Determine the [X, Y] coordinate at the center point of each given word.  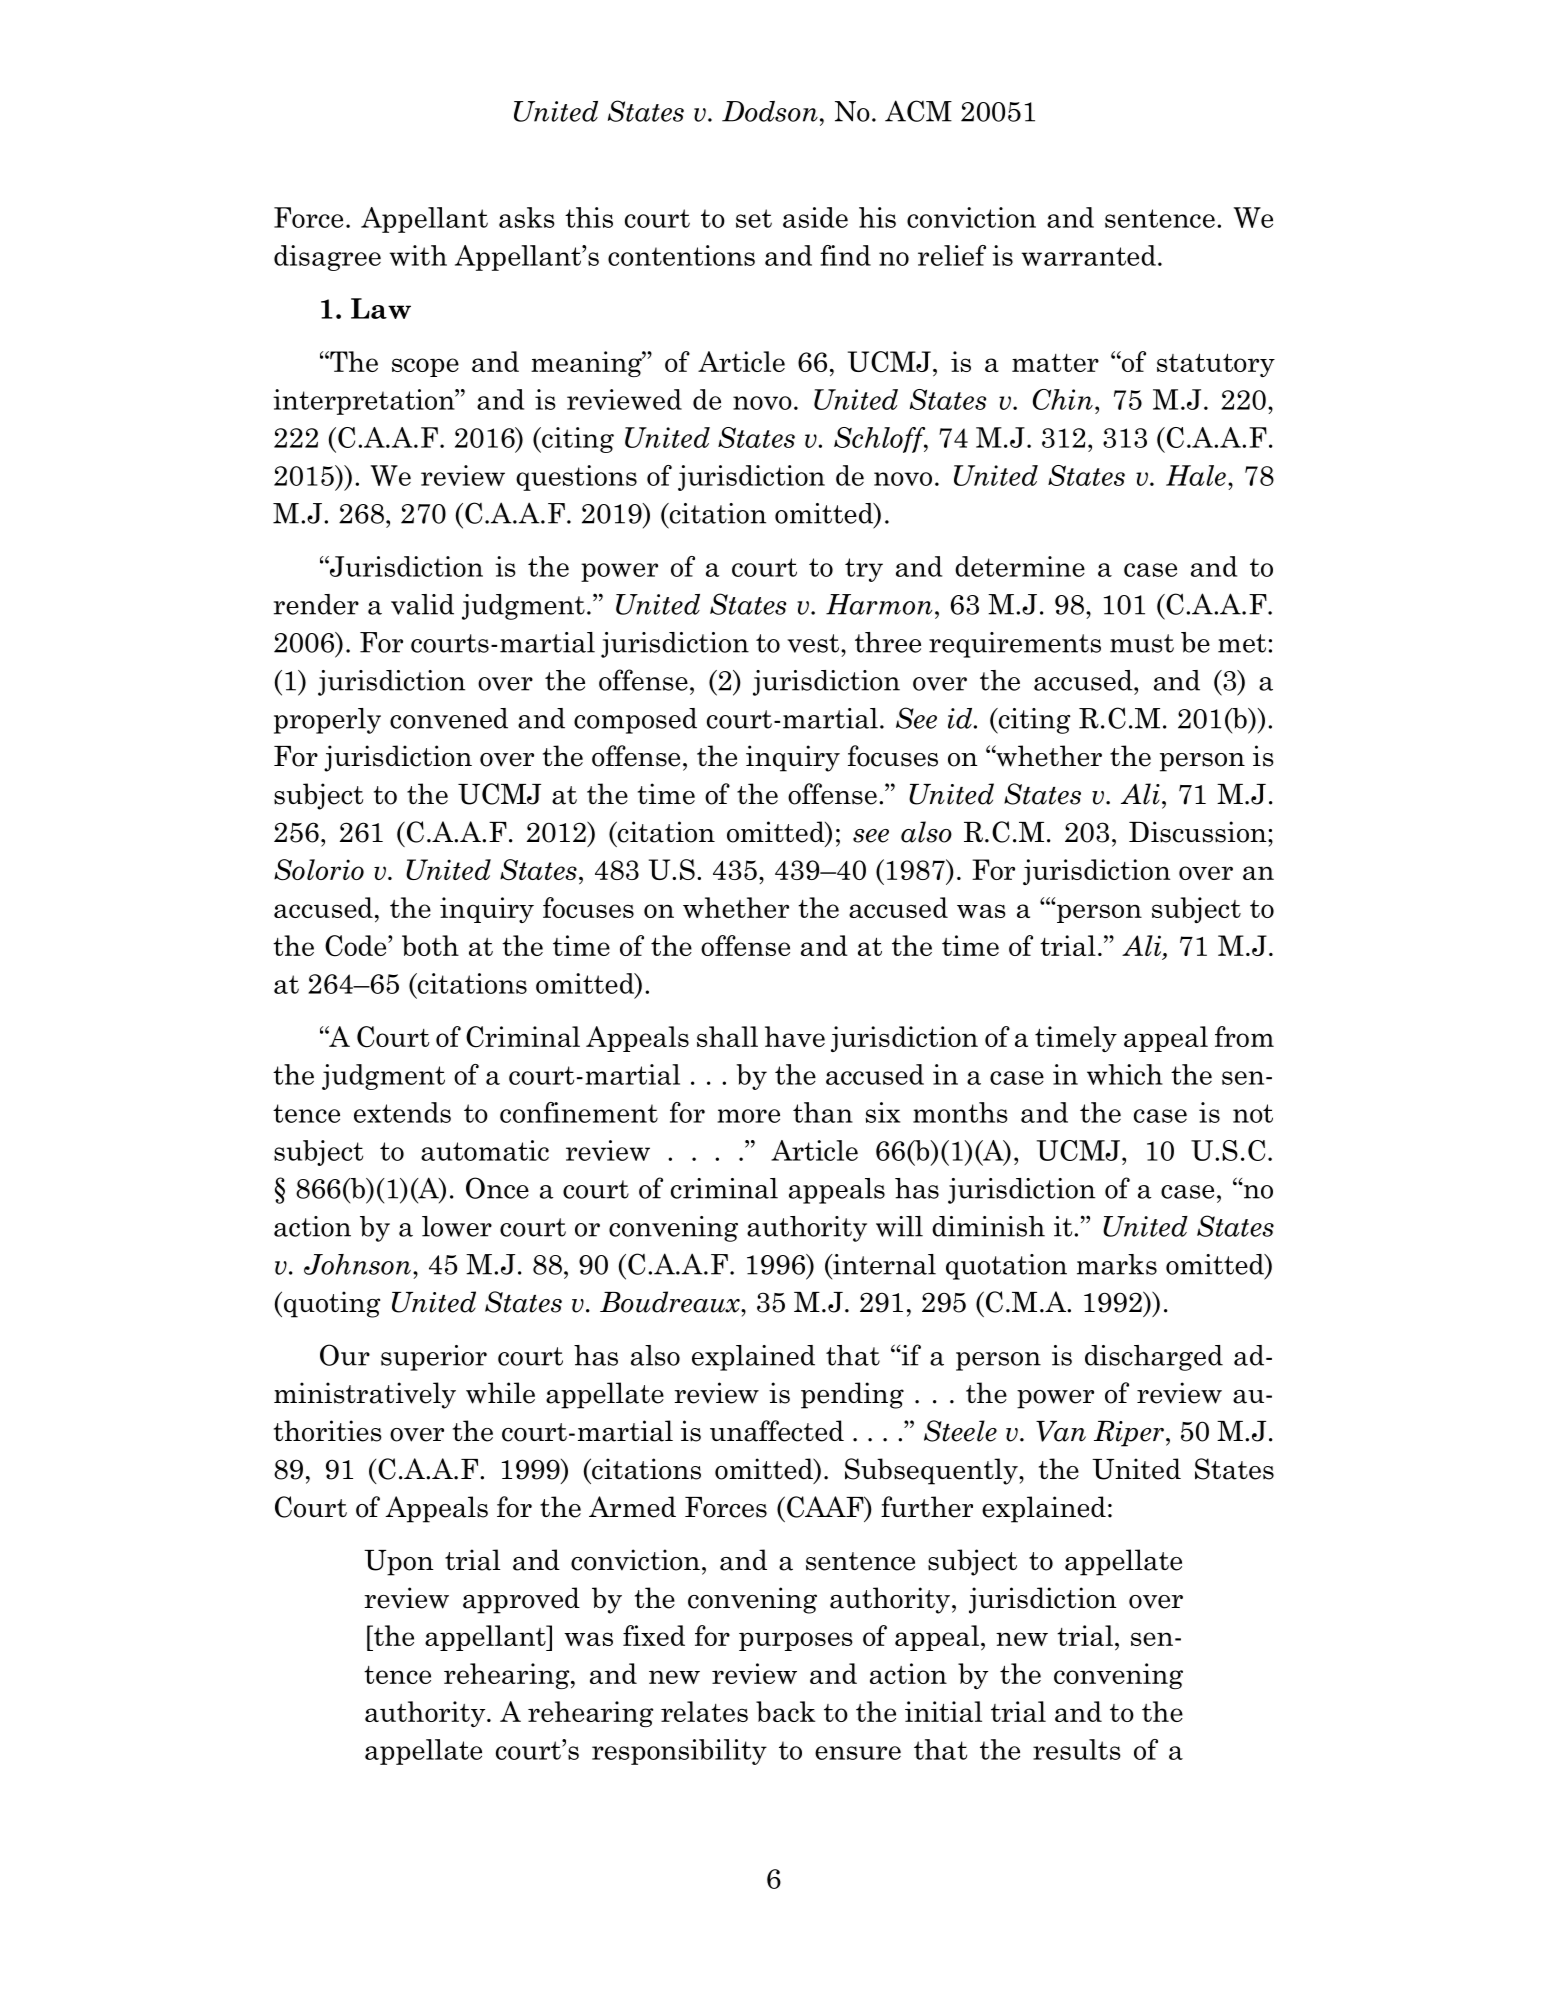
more [748, 1116]
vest [813, 643]
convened [449, 718]
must [1142, 643]
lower [457, 1226]
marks [1117, 1264]
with [418, 255]
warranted [1088, 255]
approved [521, 1600]
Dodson [770, 111]
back [786, 1711]
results [1077, 1749]
